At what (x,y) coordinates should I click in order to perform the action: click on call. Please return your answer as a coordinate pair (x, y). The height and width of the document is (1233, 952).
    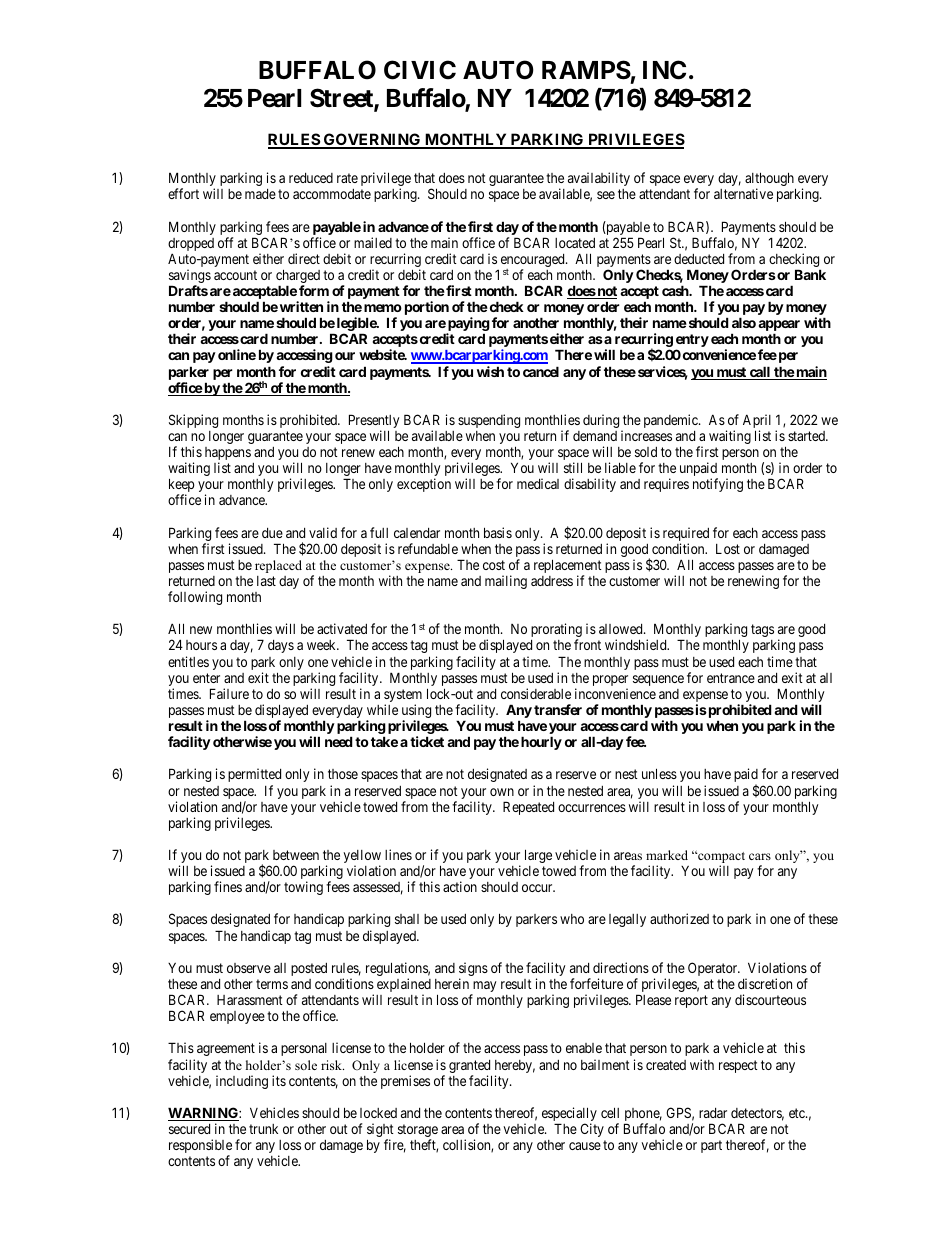
    Looking at the image, I should click on (760, 373).
